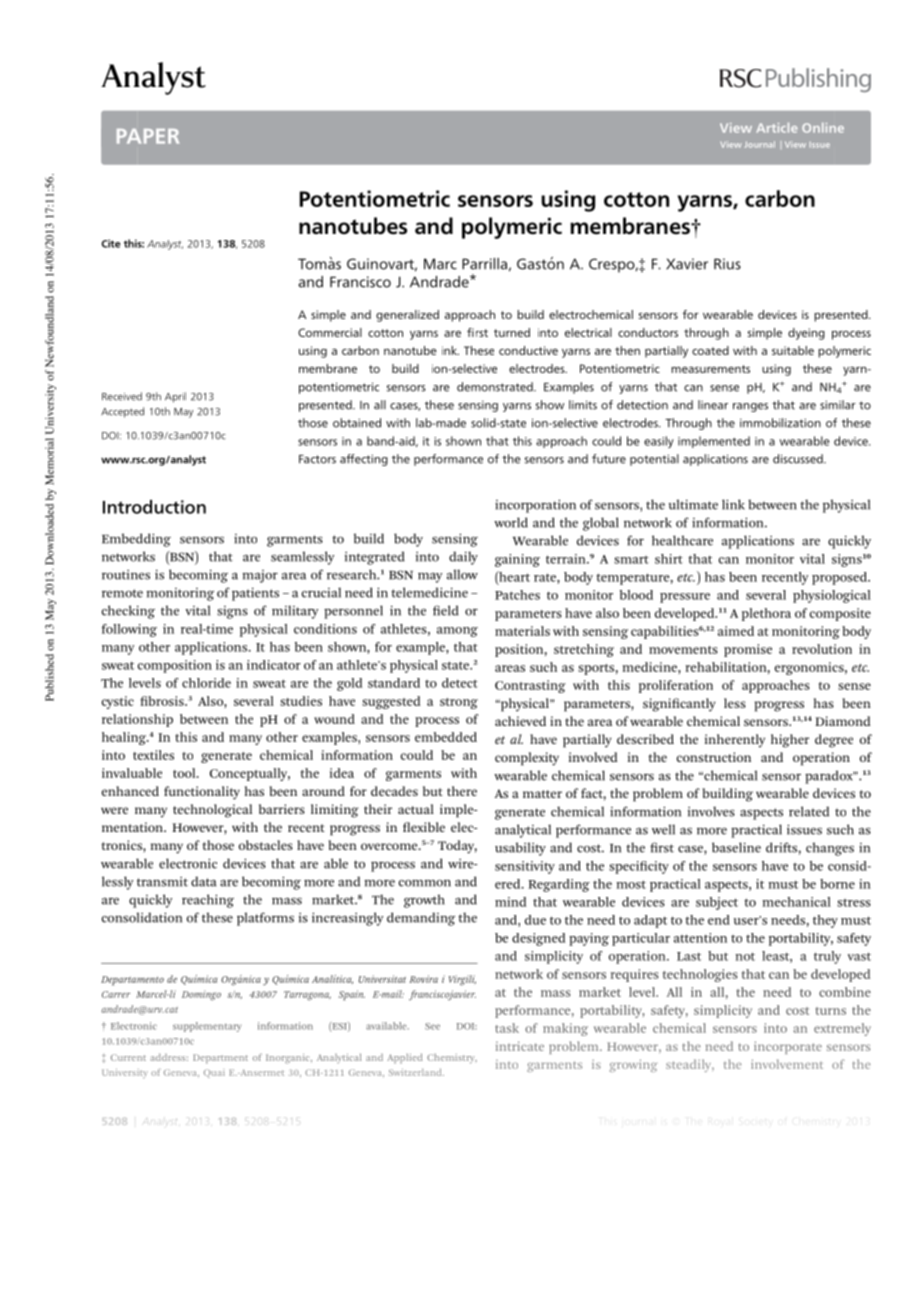 This page has width=924, height=1308. What do you see at coordinates (687, 264) in the page?
I see `Xavier` at bounding box center [687, 264].
